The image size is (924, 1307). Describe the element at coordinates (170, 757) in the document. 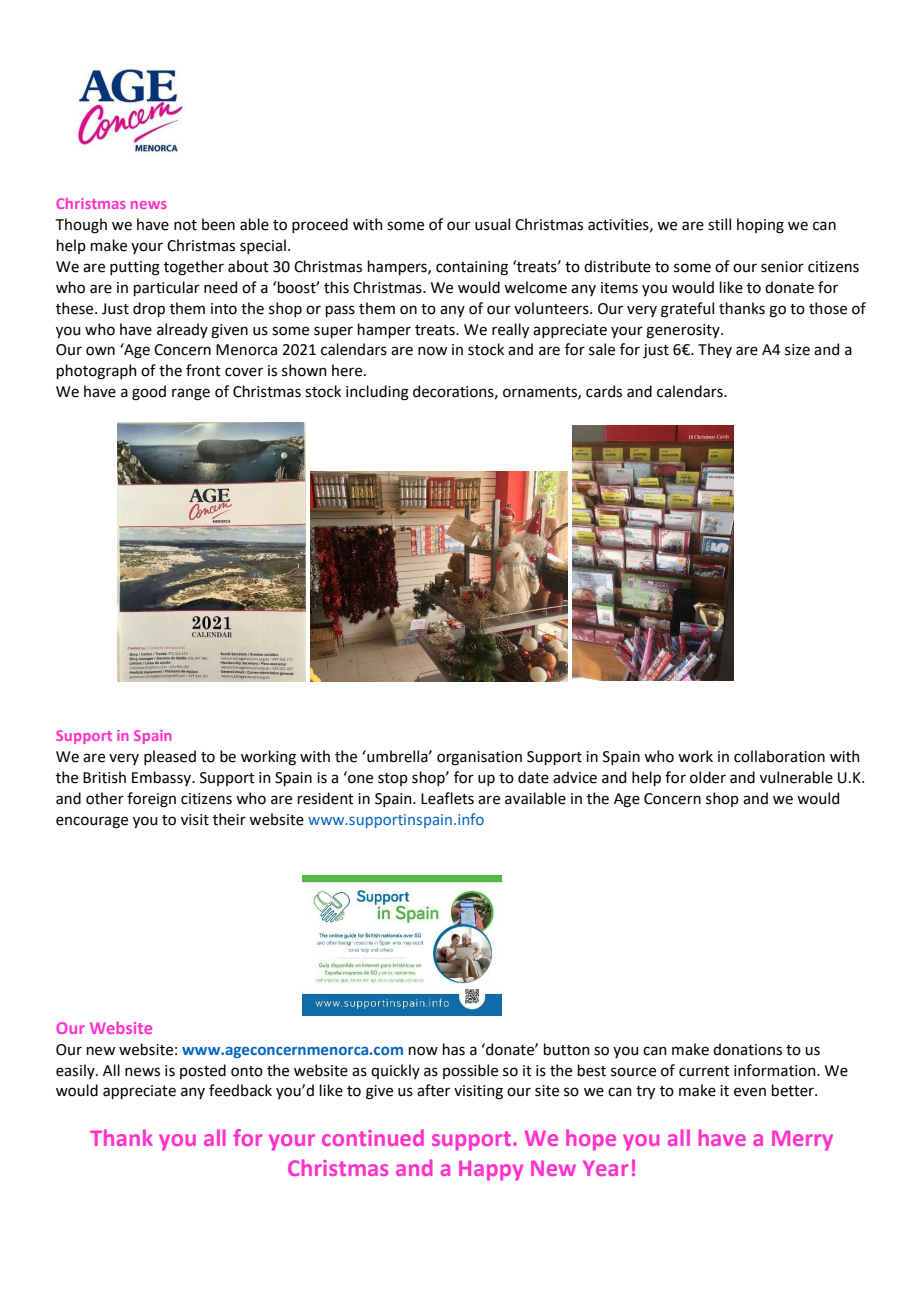

I see `pleased` at that location.
